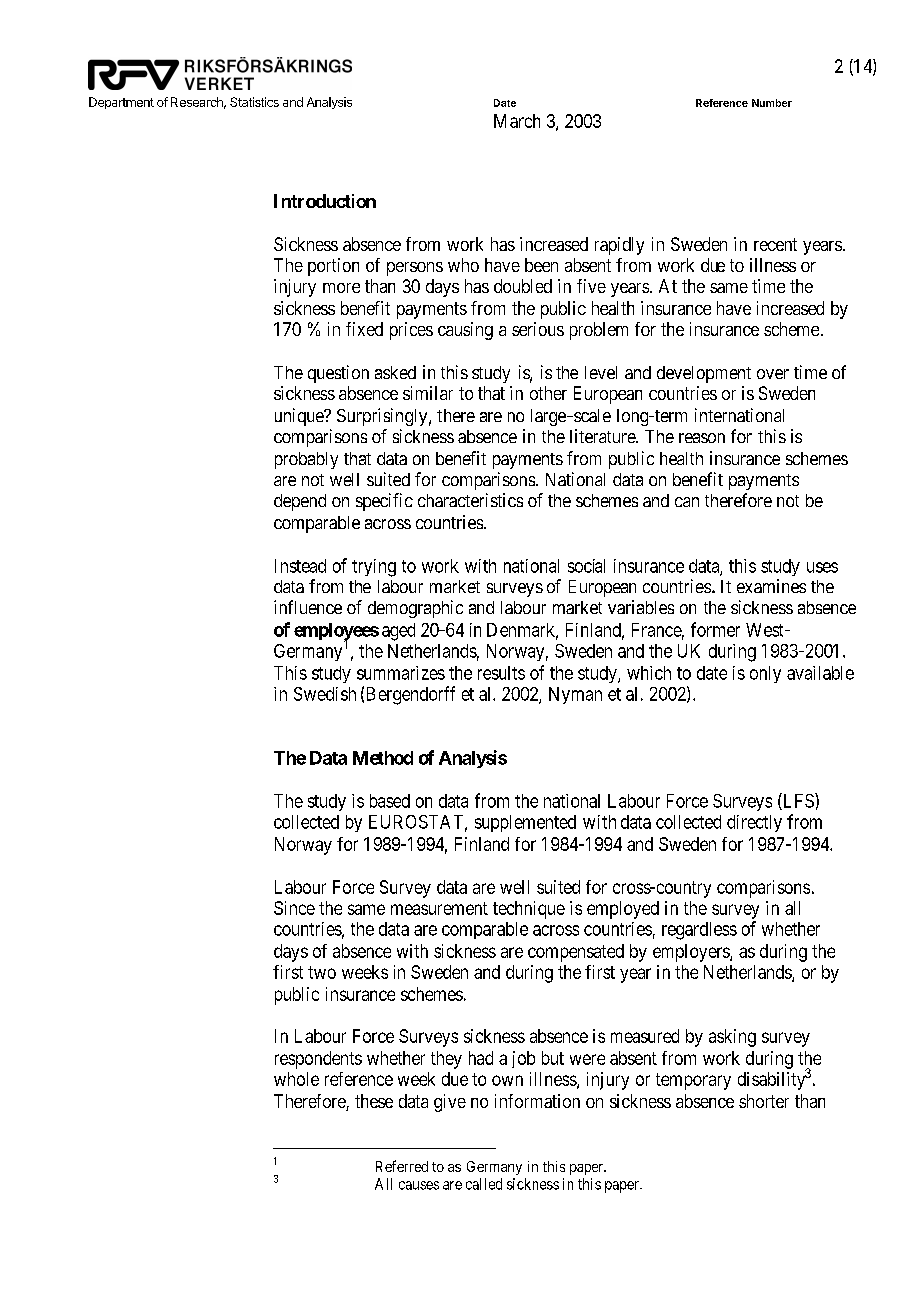 Image resolution: width=924 pixels, height=1307 pixels. What do you see at coordinates (517, 121) in the screenshot?
I see `March` at bounding box center [517, 121].
